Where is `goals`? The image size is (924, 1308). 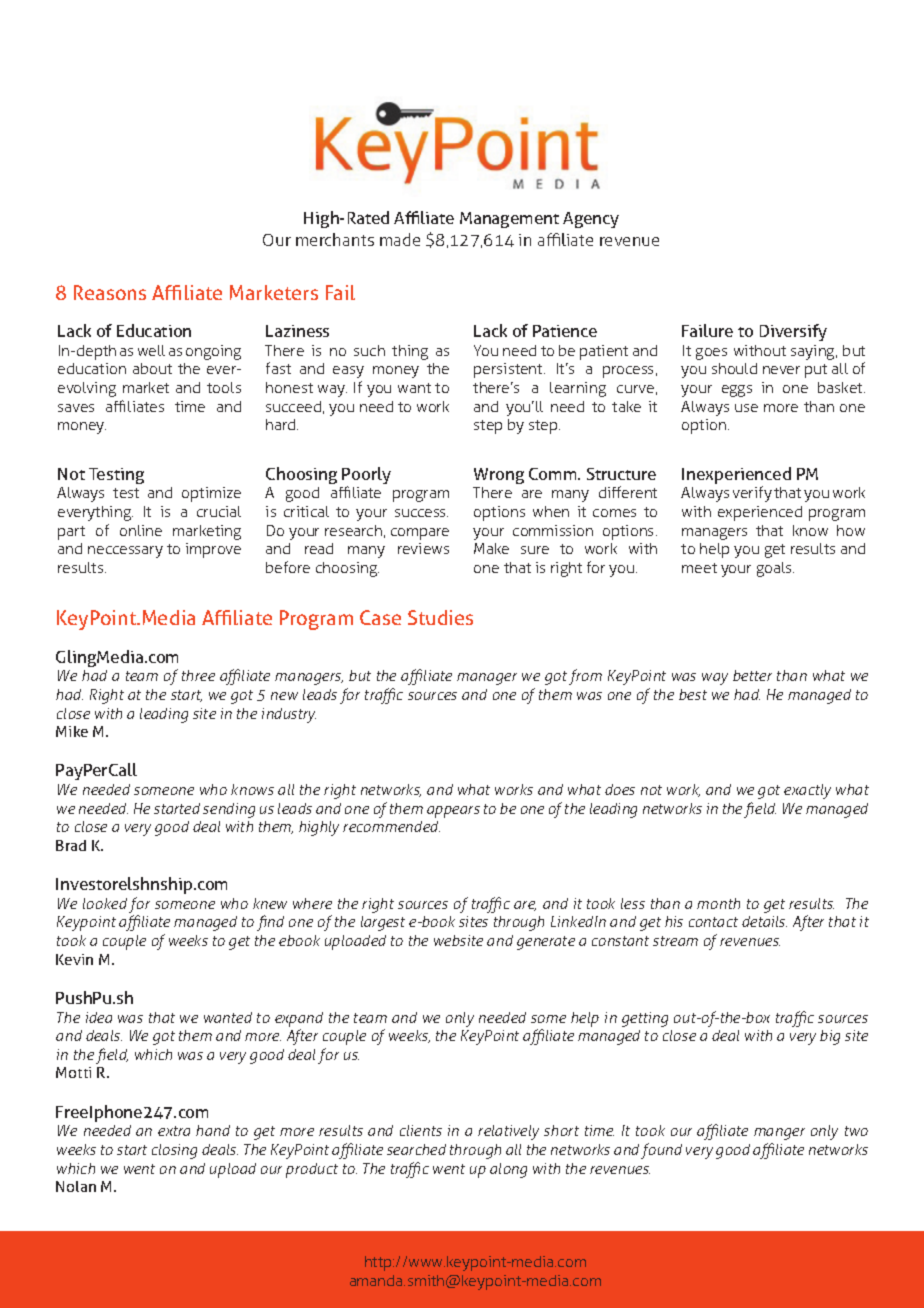 goals is located at coordinates (775, 569).
